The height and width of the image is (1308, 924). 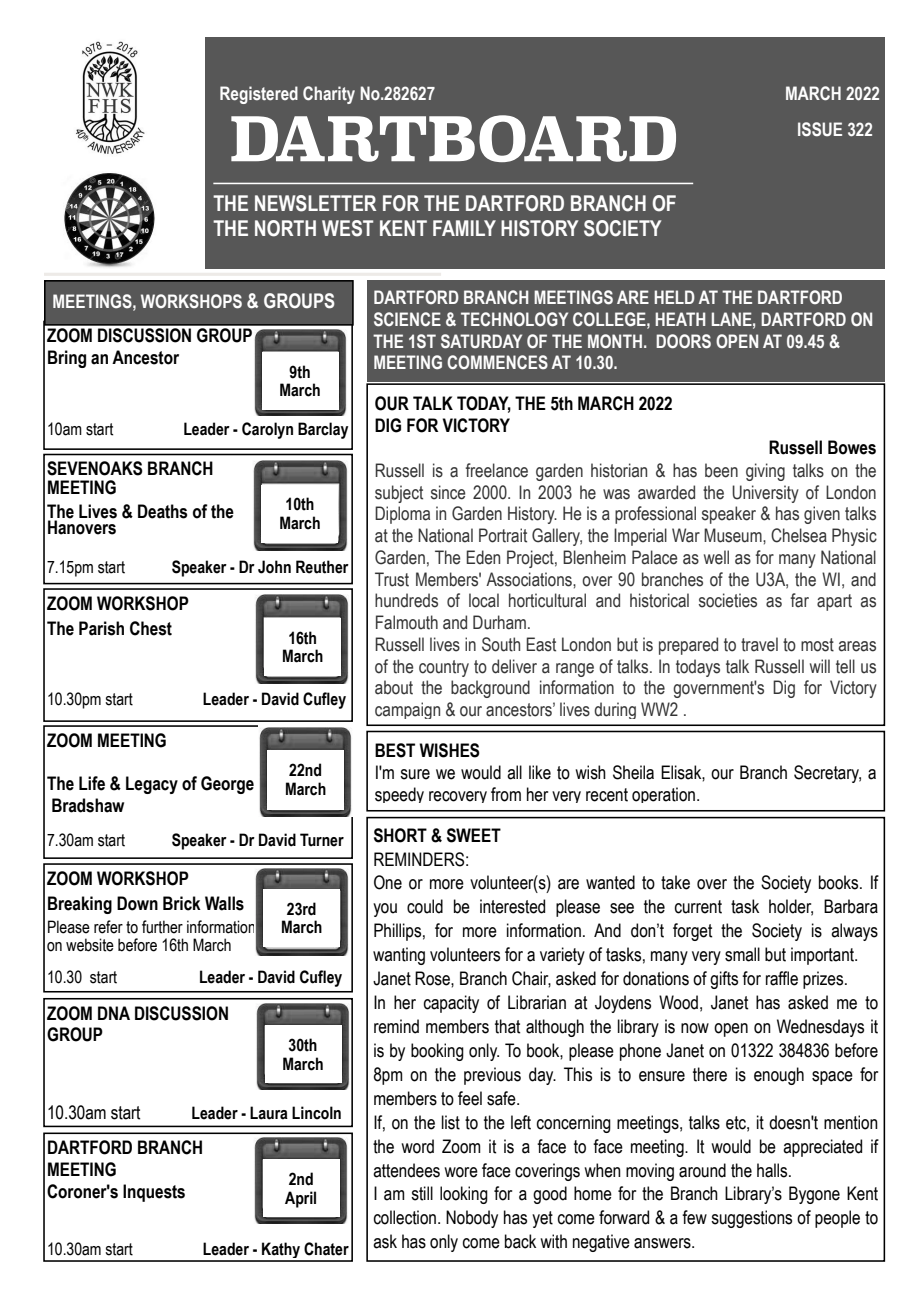 What do you see at coordinates (751, 1219) in the image?
I see `suggestions` at bounding box center [751, 1219].
